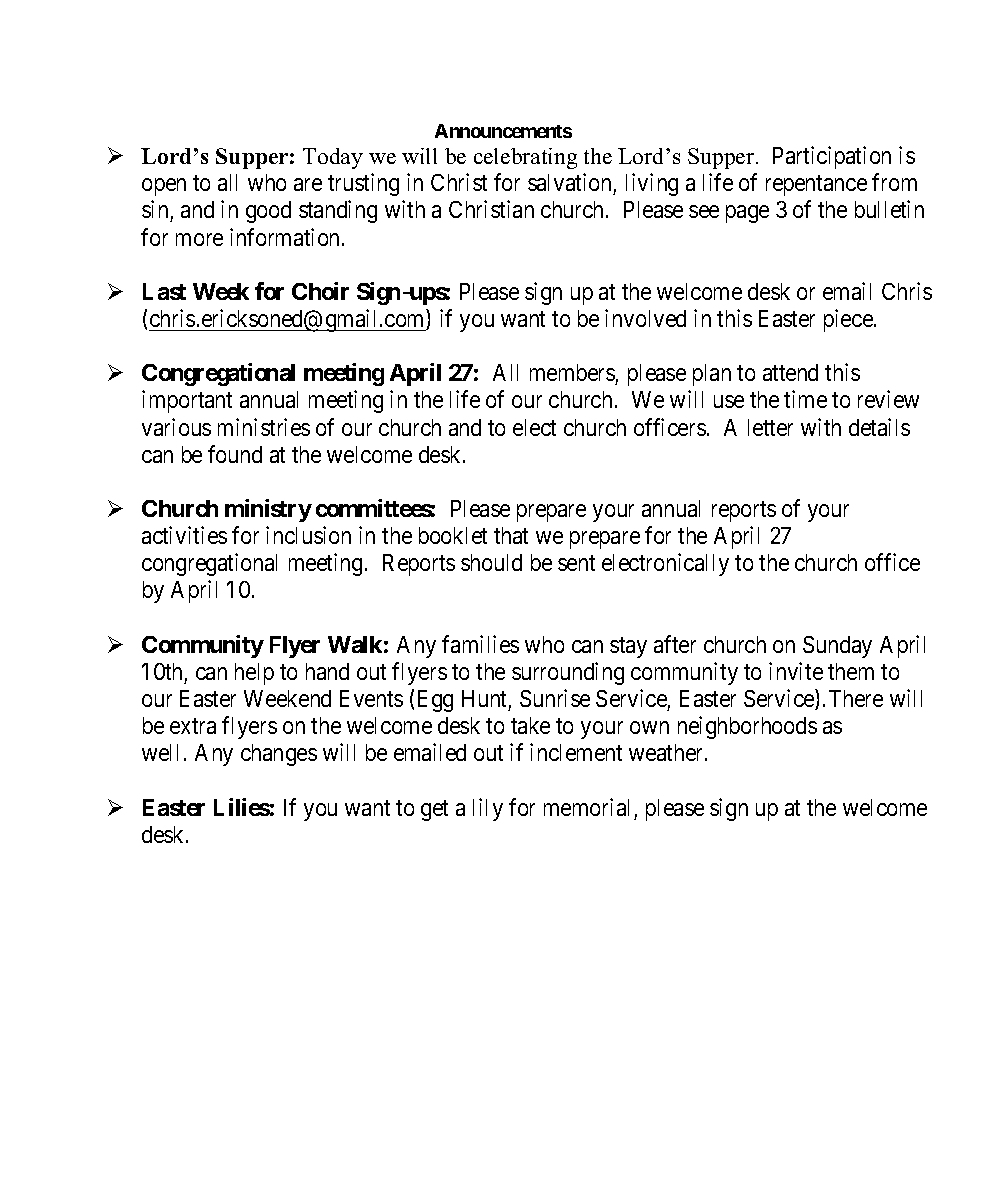 Image resolution: width=991 pixels, height=1204 pixels. Describe the element at coordinates (816, 186) in the document. I see `repentance` at that location.
